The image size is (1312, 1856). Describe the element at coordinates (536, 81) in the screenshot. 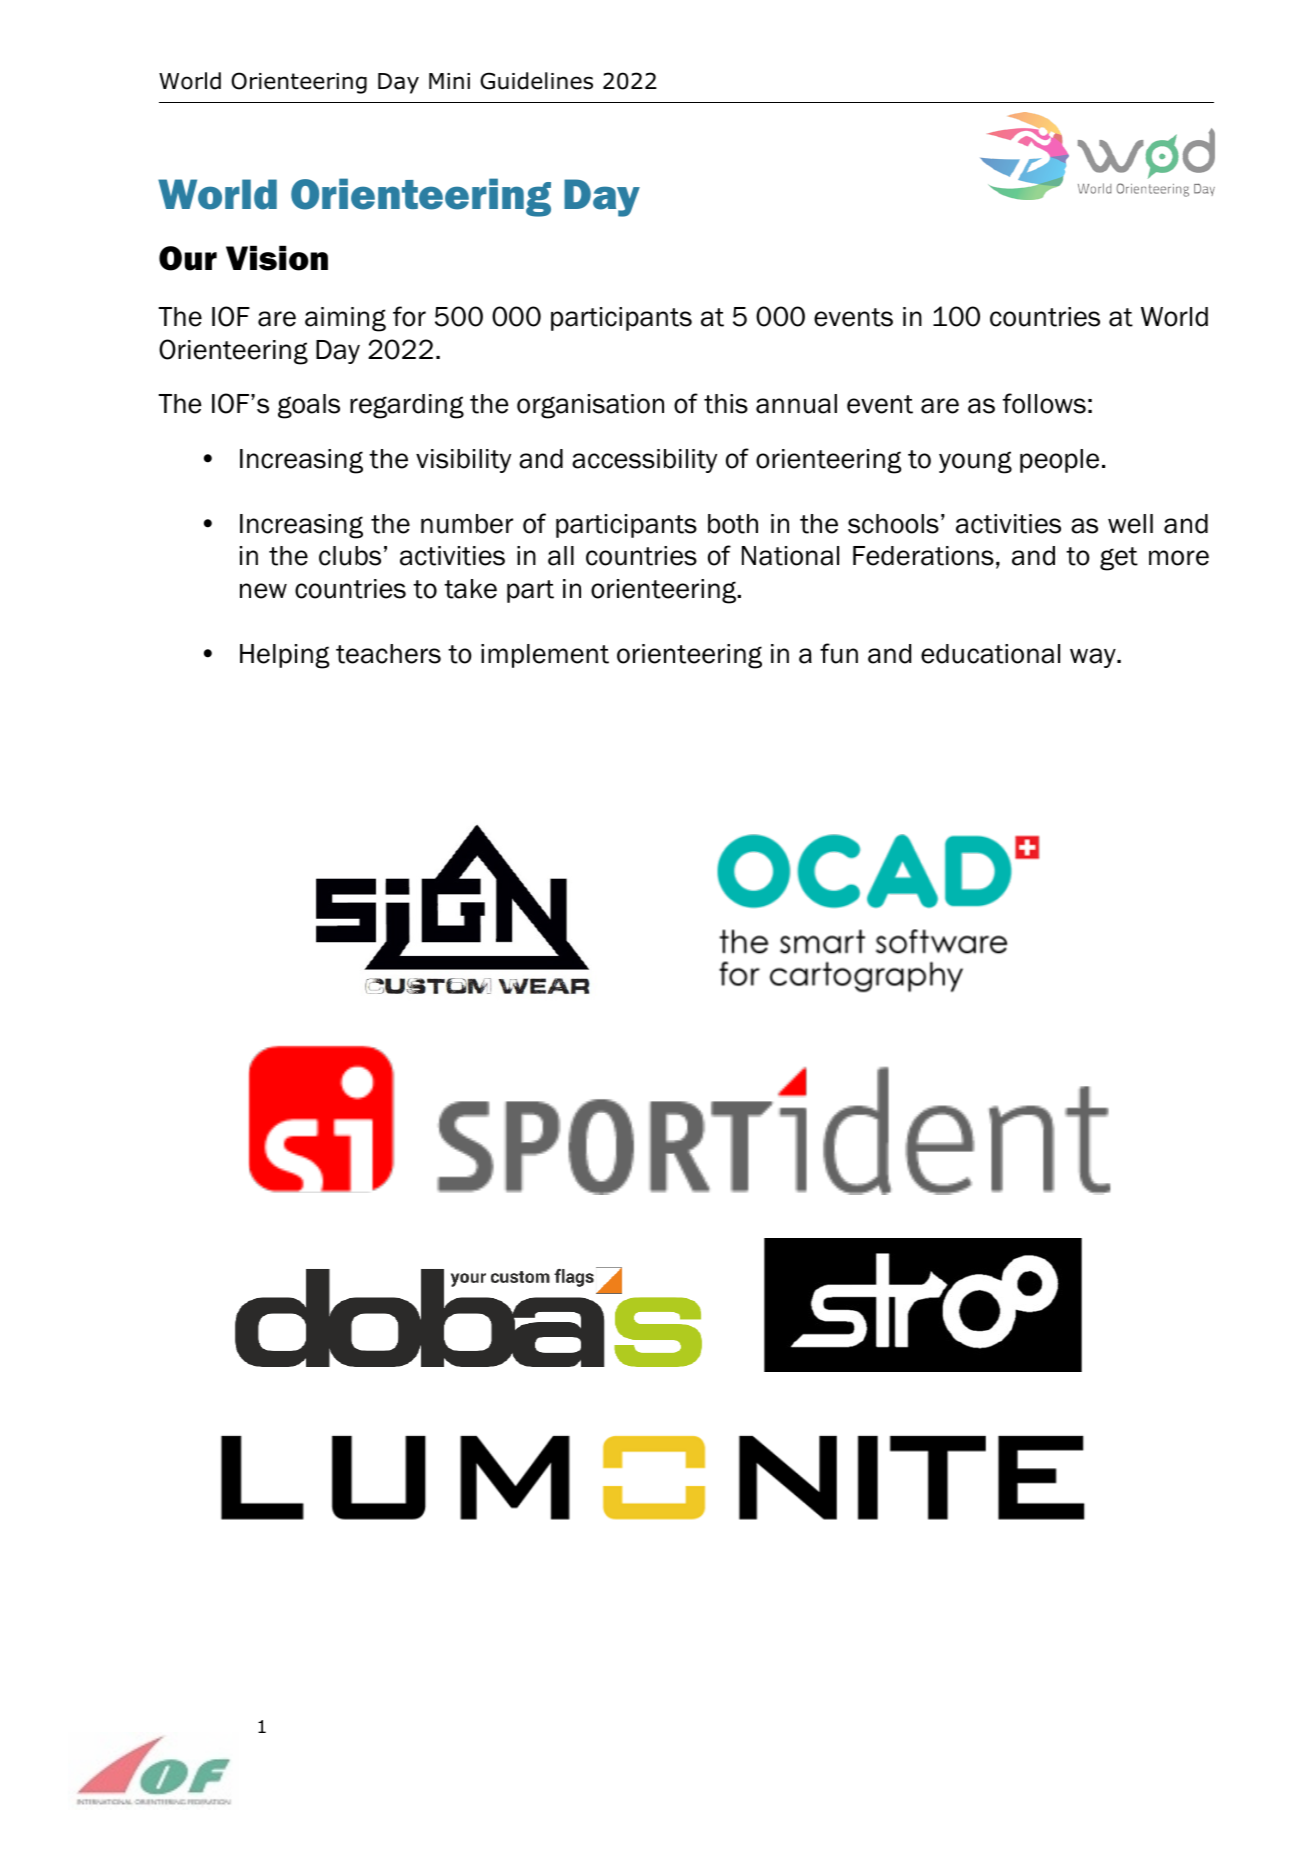

I see `Guidelines` at that location.
